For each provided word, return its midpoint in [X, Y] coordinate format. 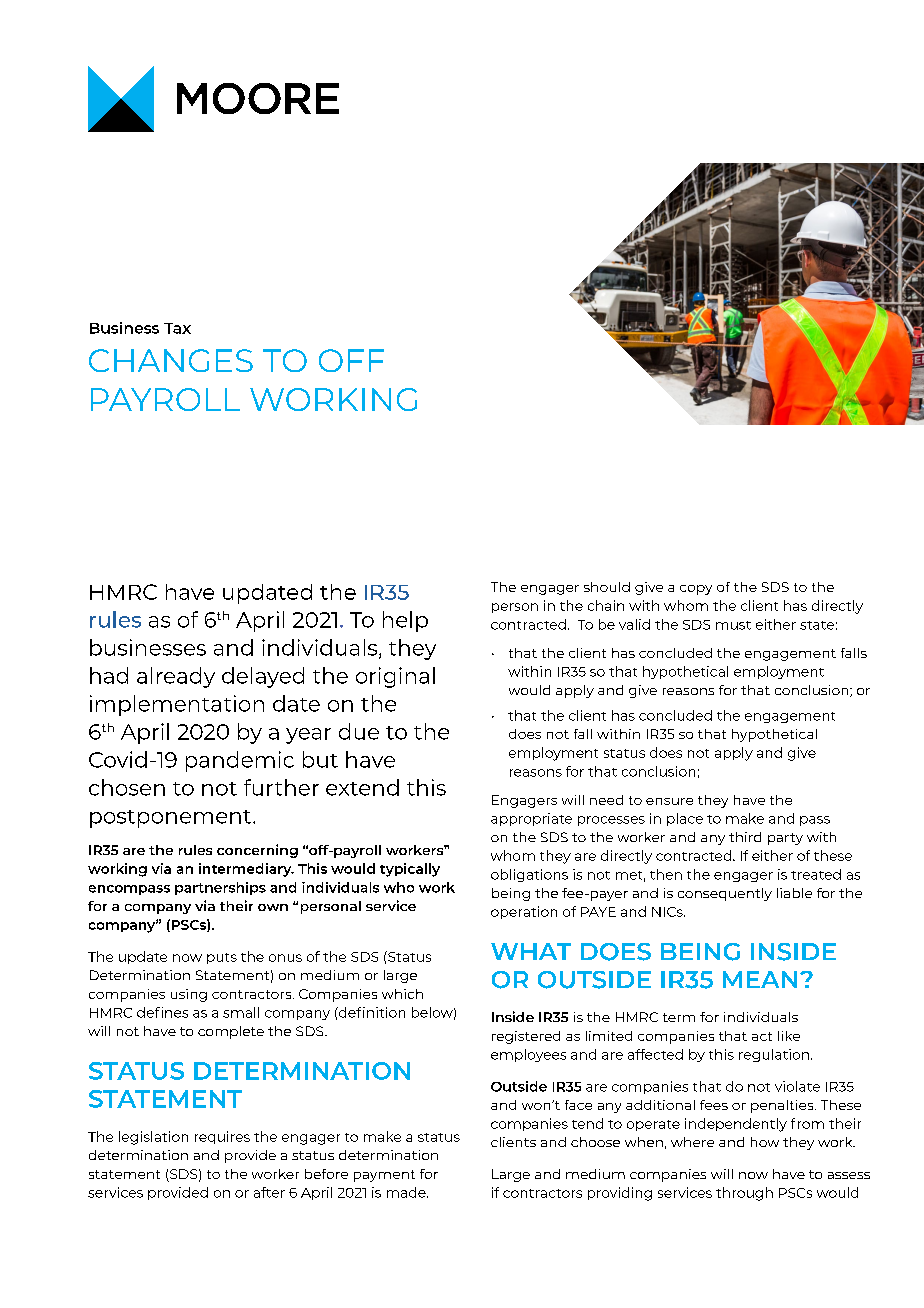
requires [222, 1137]
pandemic [240, 761]
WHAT [531, 951]
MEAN [760, 979]
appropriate [531, 819]
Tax [177, 328]
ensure [669, 801]
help [405, 621]
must [733, 625]
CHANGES [171, 360]
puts [222, 958]
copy [696, 590]
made [407, 1192]
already [176, 677]
